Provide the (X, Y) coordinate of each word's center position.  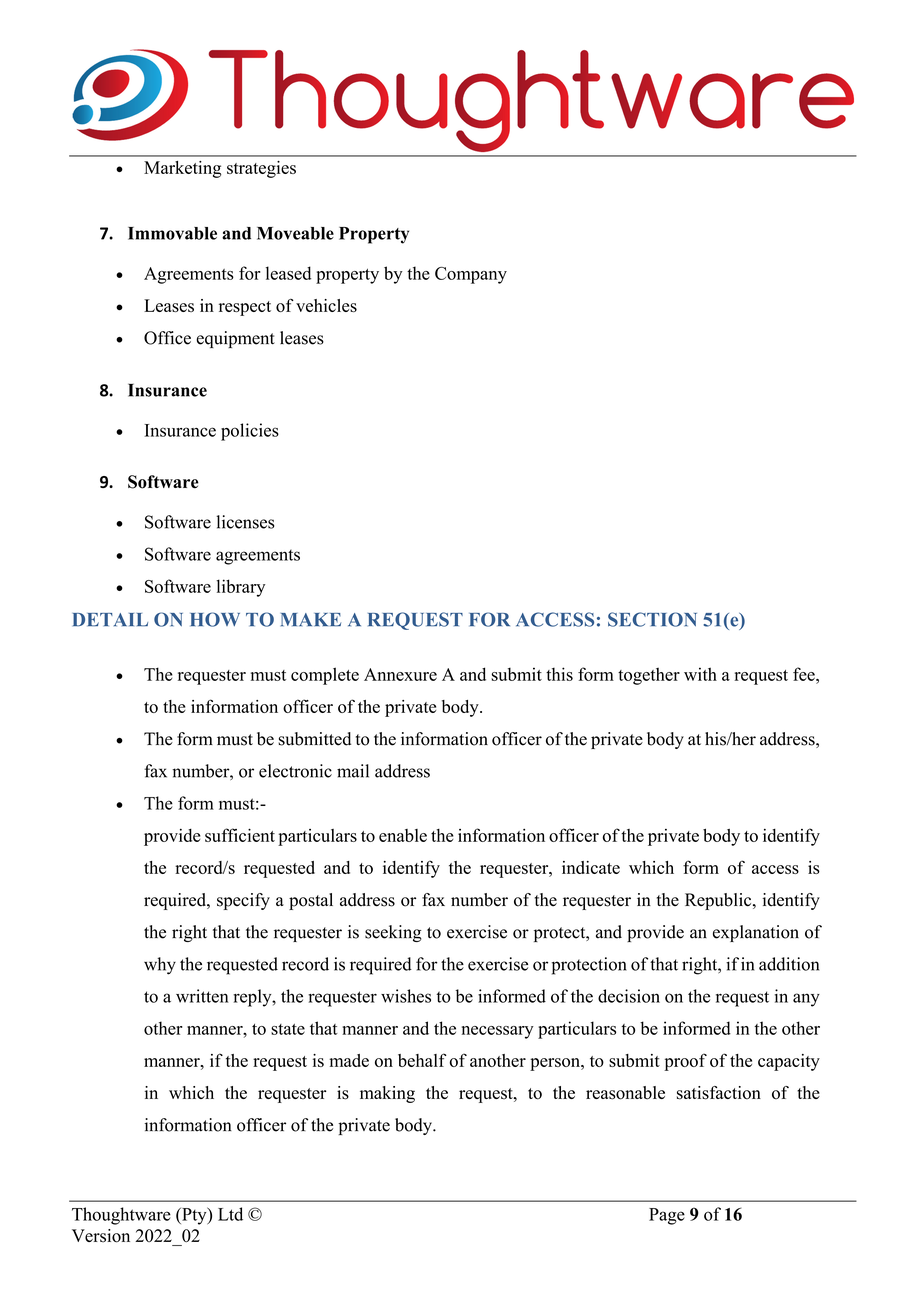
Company (471, 275)
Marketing (182, 169)
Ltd (230, 1214)
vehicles (326, 305)
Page (667, 1216)
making (387, 1094)
